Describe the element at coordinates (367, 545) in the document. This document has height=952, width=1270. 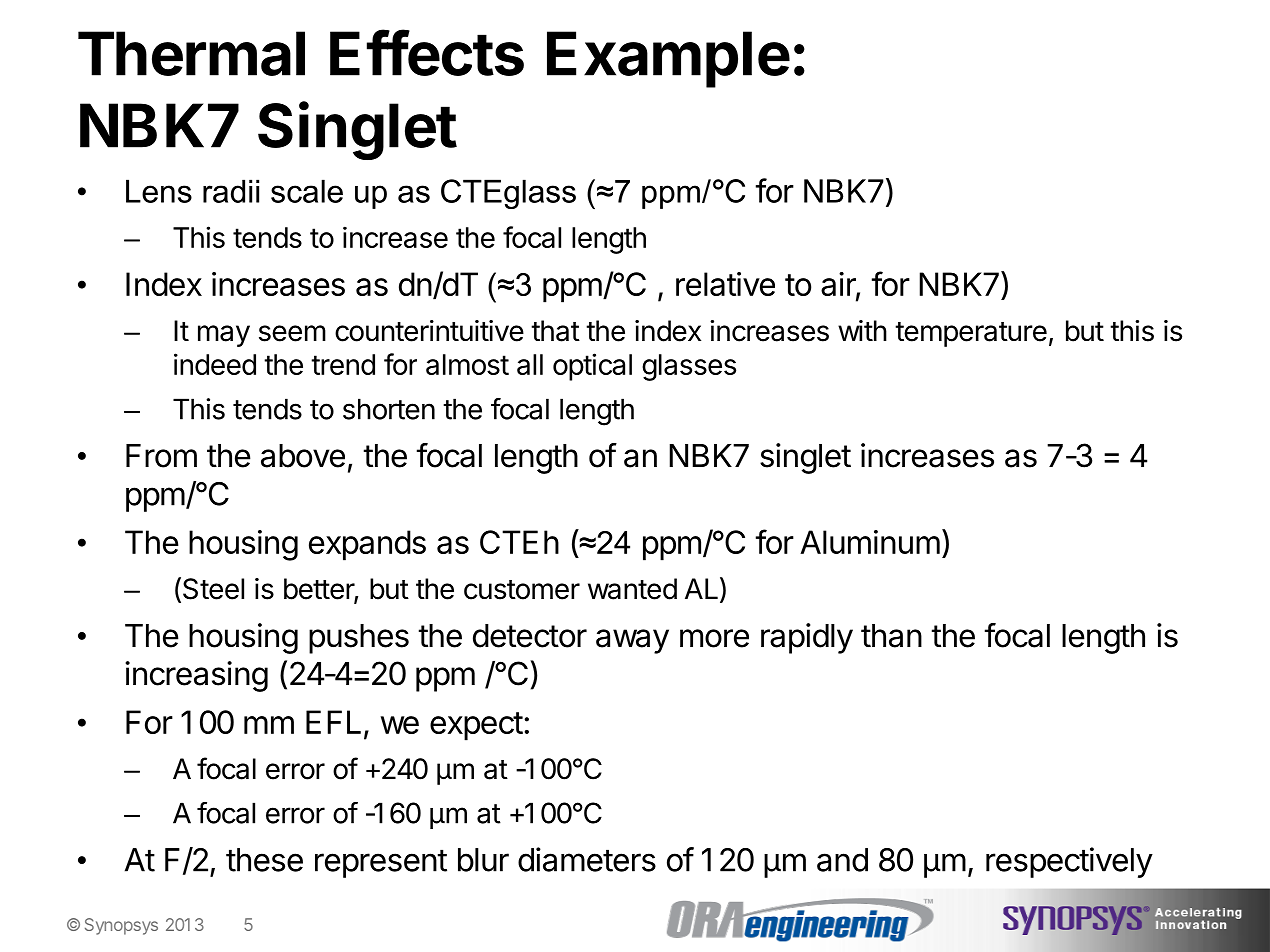
I see `expands` at that location.
